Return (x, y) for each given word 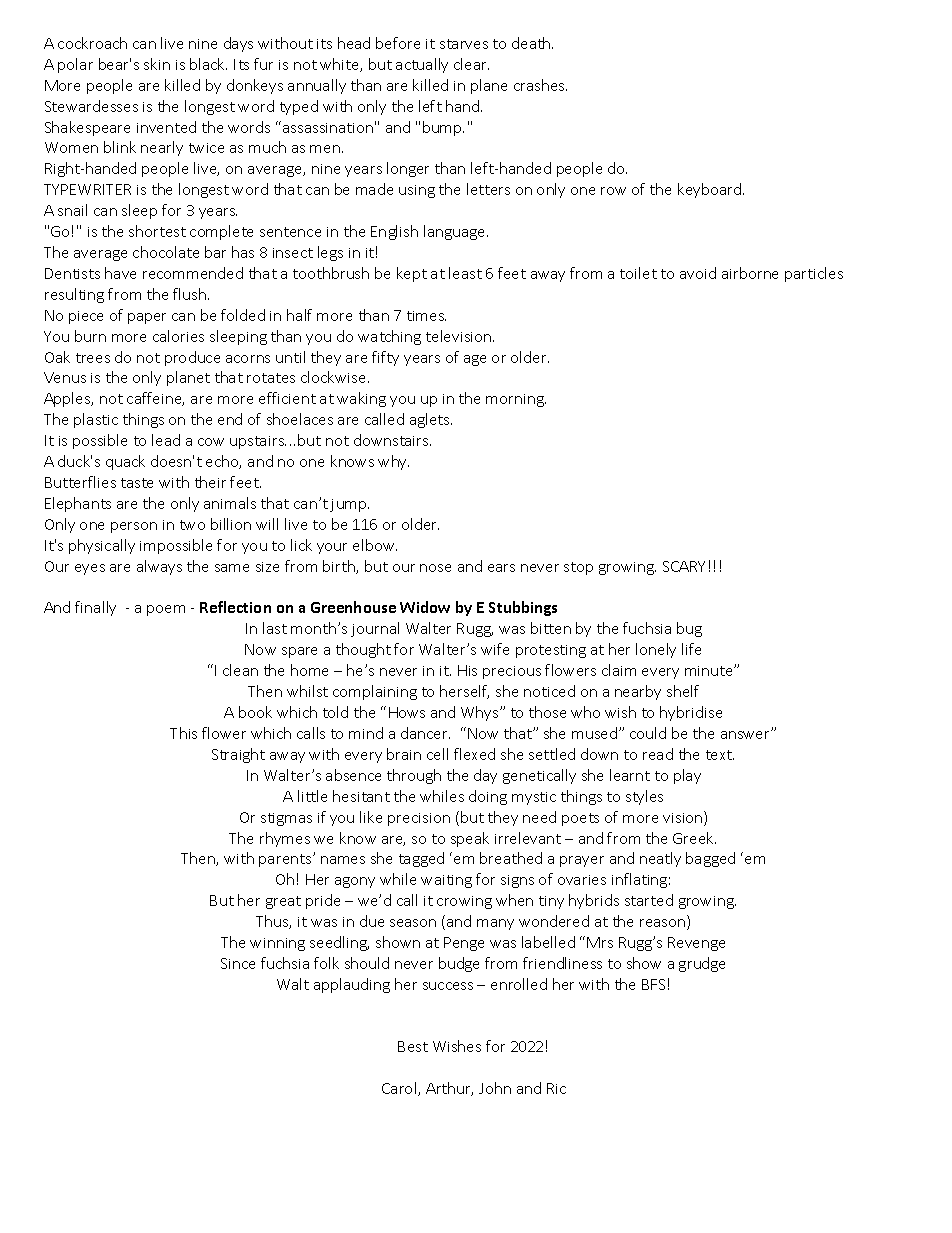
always (159, 567)
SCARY (684, 566)
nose (435, 568)
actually (422, 65)
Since (238, 963)
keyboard (711, 190)
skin (157, 64)
